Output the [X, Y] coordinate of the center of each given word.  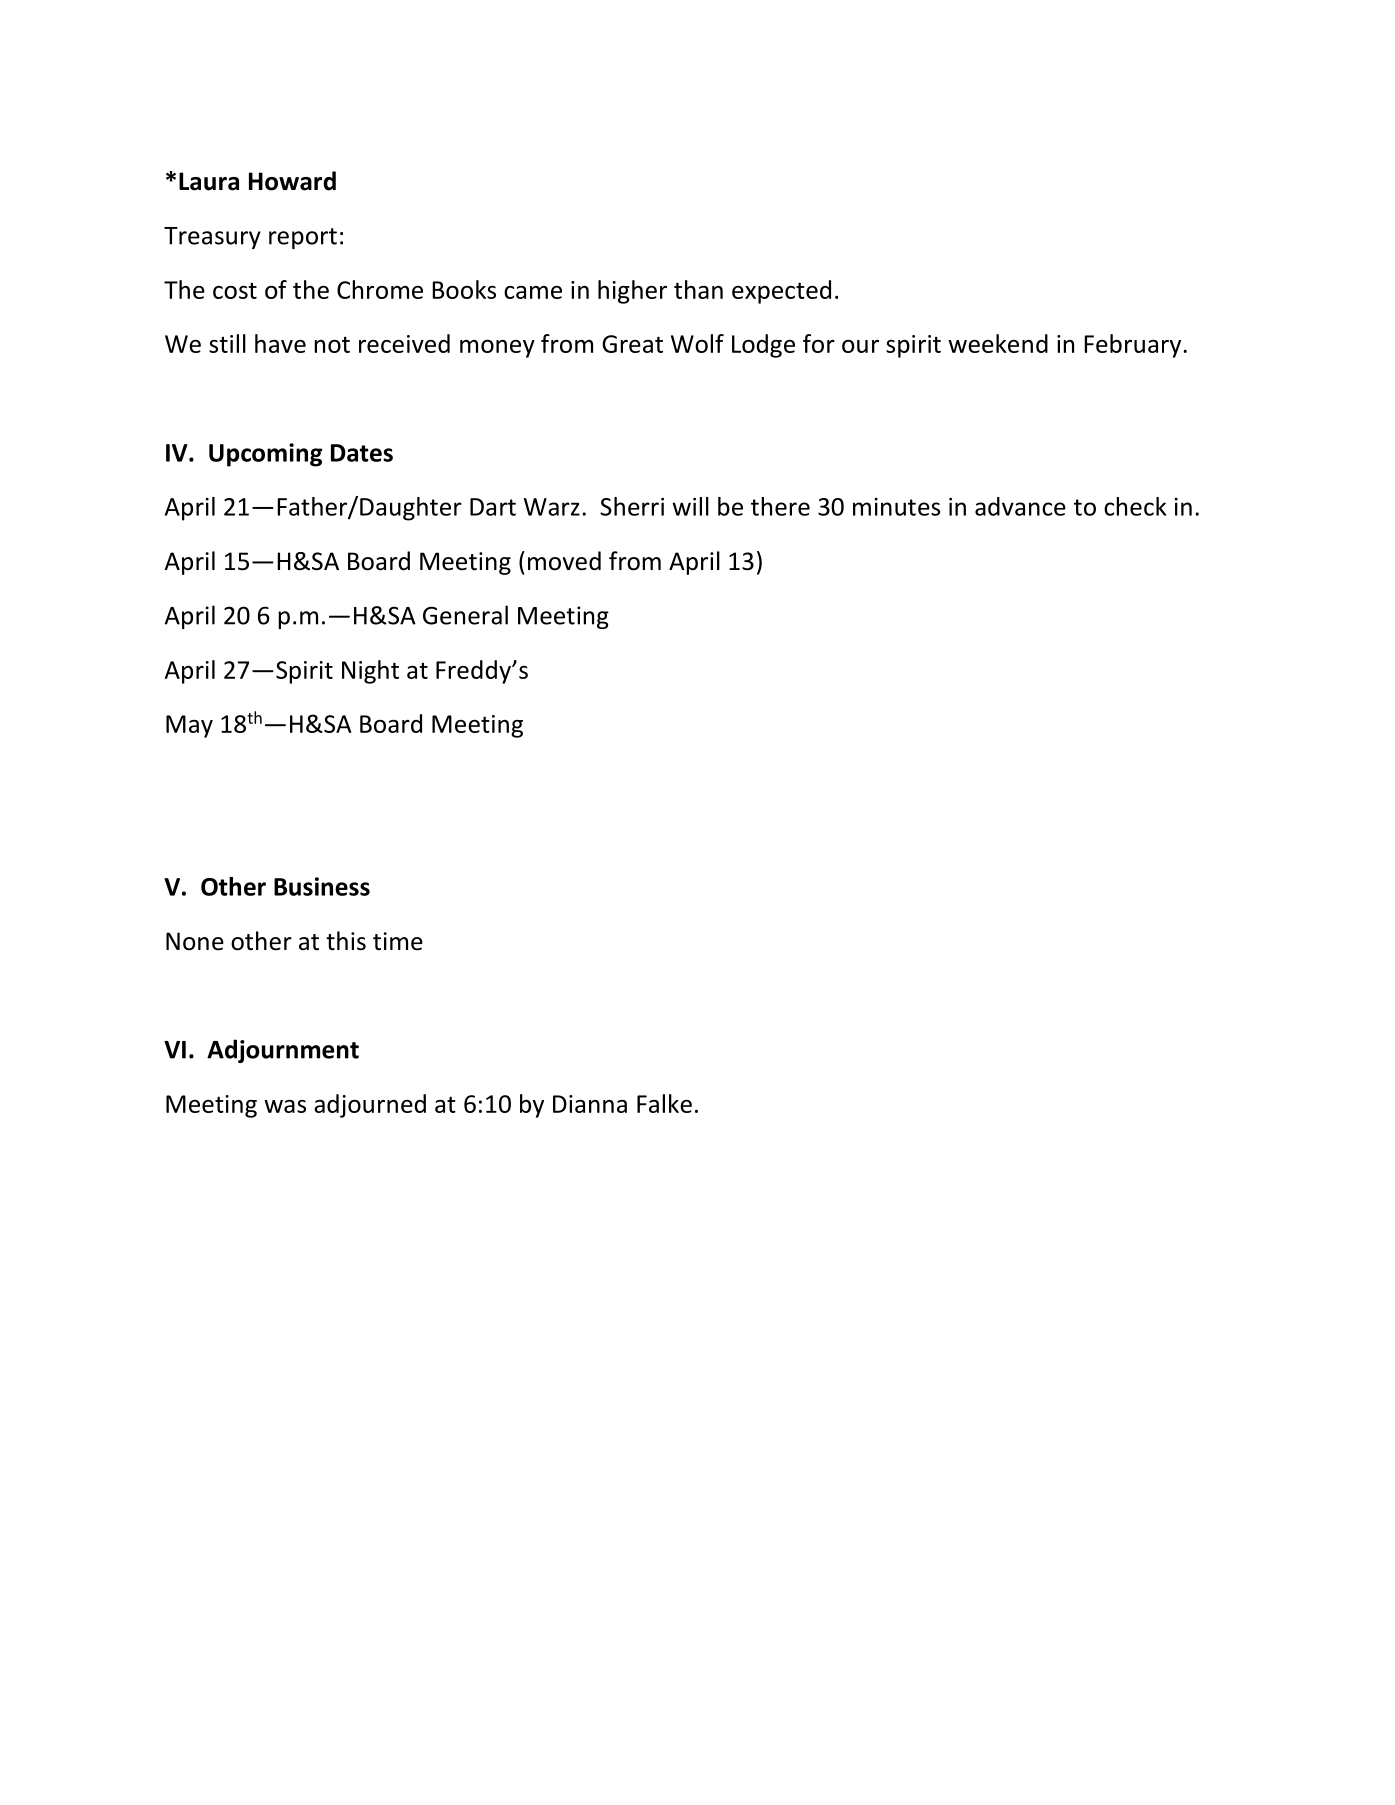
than [698, 289]
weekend [998, 343]
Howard [292, 181]
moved [564, 561]
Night [370, 672]
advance [1020, 506]
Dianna [590, 1104]
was [285, 1106]
